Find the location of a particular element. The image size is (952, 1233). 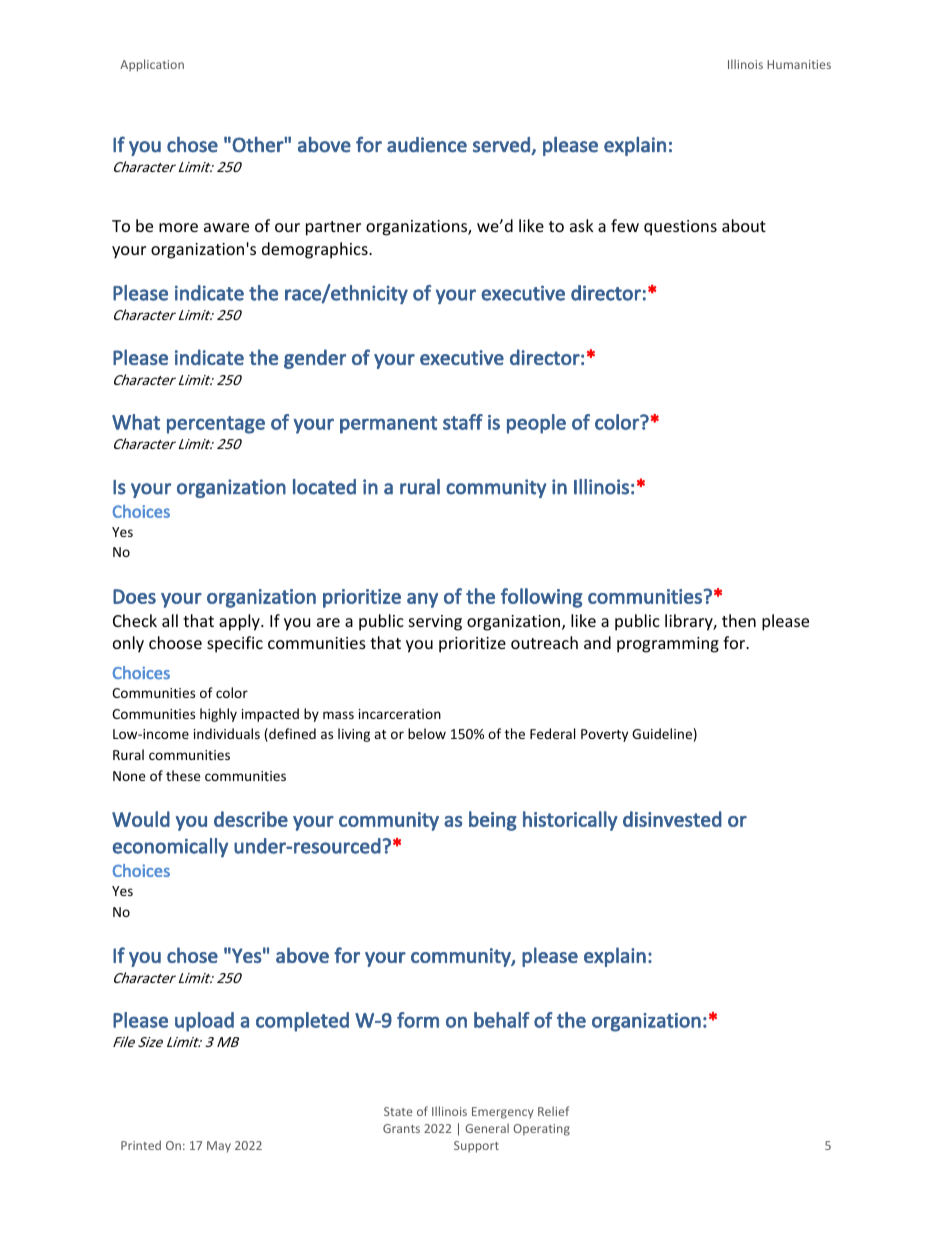

staff is located at coordinates (463, 422).
